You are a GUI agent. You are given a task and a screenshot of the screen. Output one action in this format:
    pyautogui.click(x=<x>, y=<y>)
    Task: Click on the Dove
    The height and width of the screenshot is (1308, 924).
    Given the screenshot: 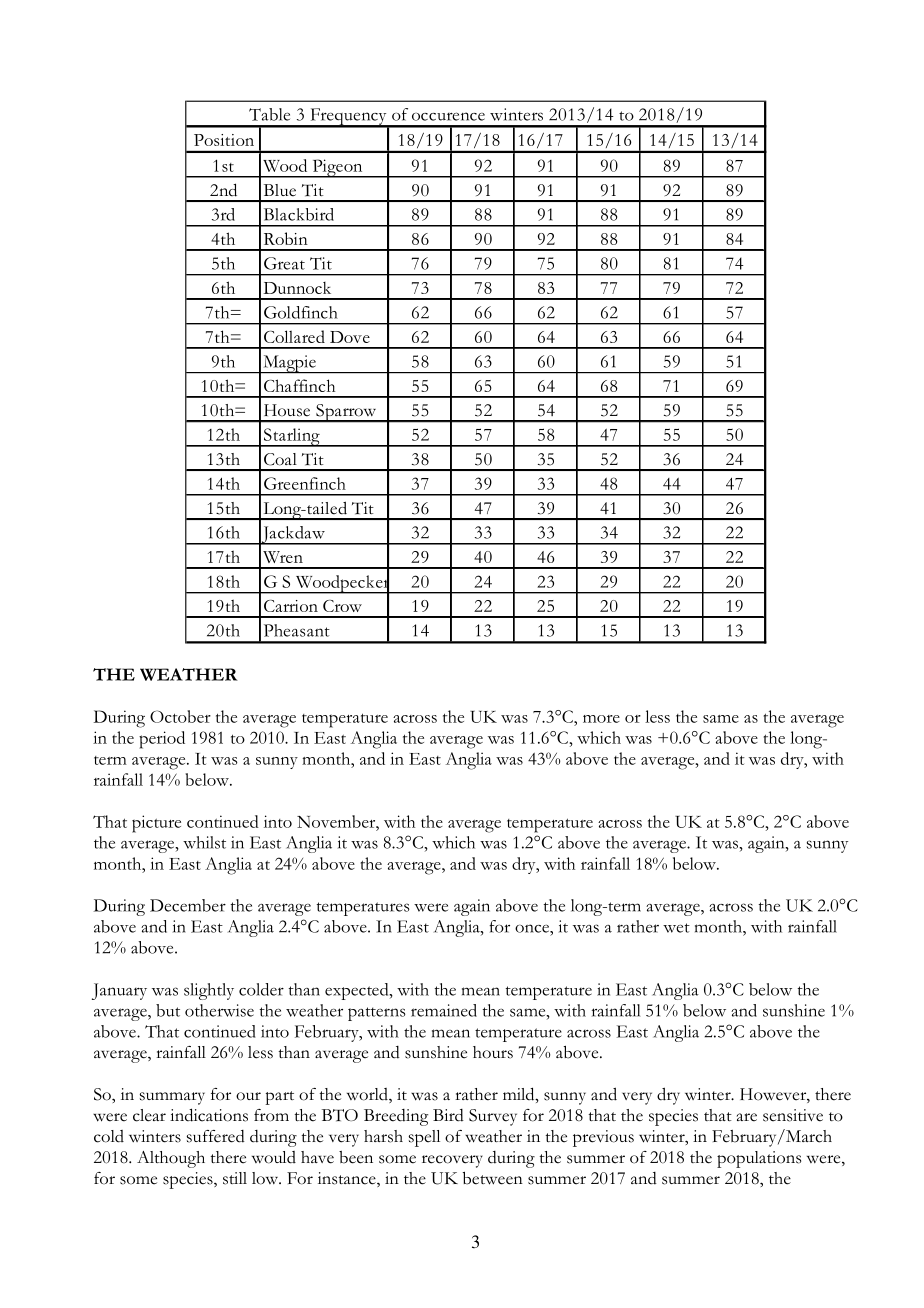 What is the action you would take?
    pyautogui.click(x=350, y=337)
